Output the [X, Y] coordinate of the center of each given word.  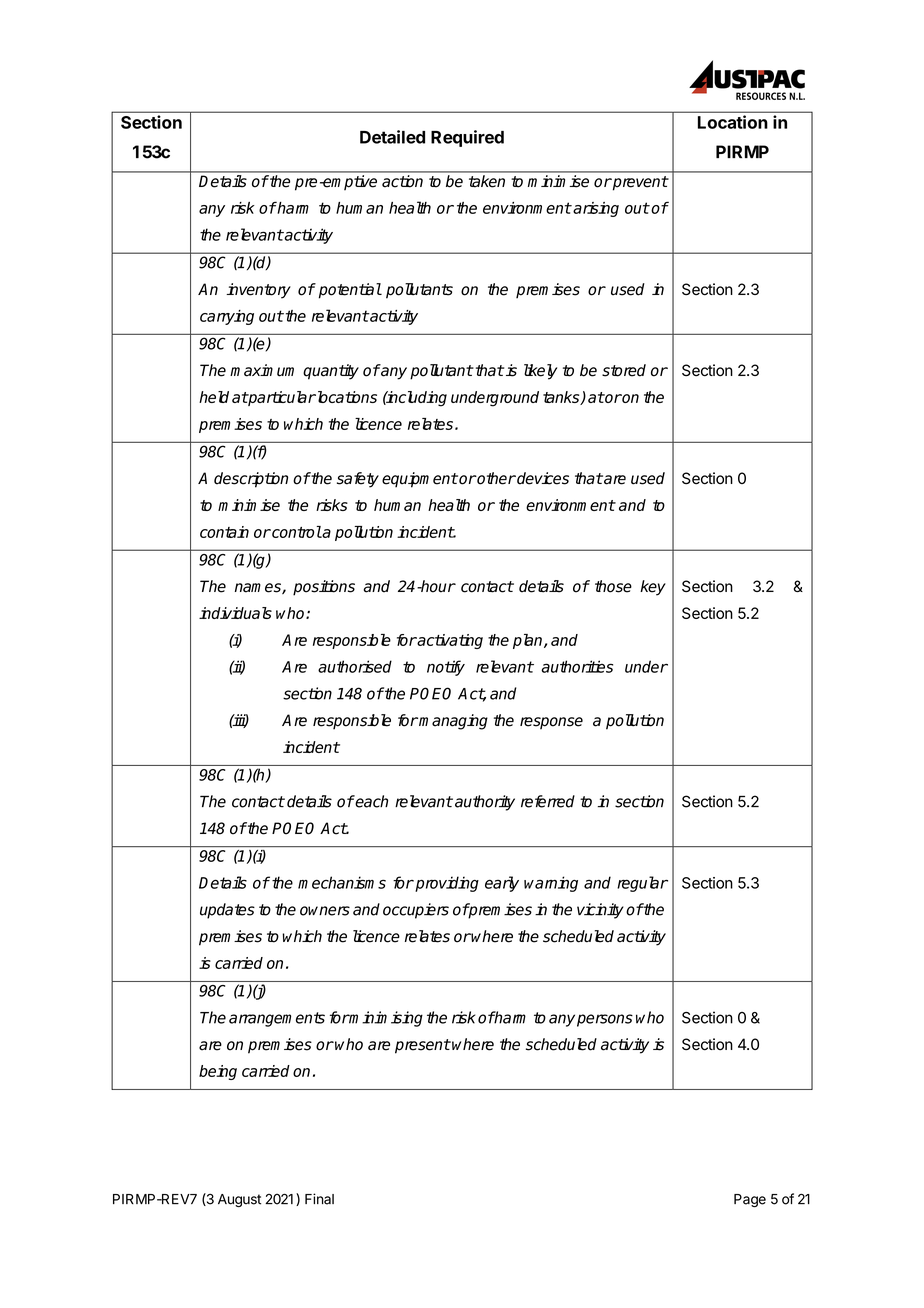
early [502, 884]
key [653, 588]
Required [467, 138]
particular [281, 398]
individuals [235, 613]
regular [642, 884]
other [495, 478]
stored [624, 370]
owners [325, 911]
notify [446, 668]
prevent [639, 183]
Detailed [392, 137]
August [239, 1200]
